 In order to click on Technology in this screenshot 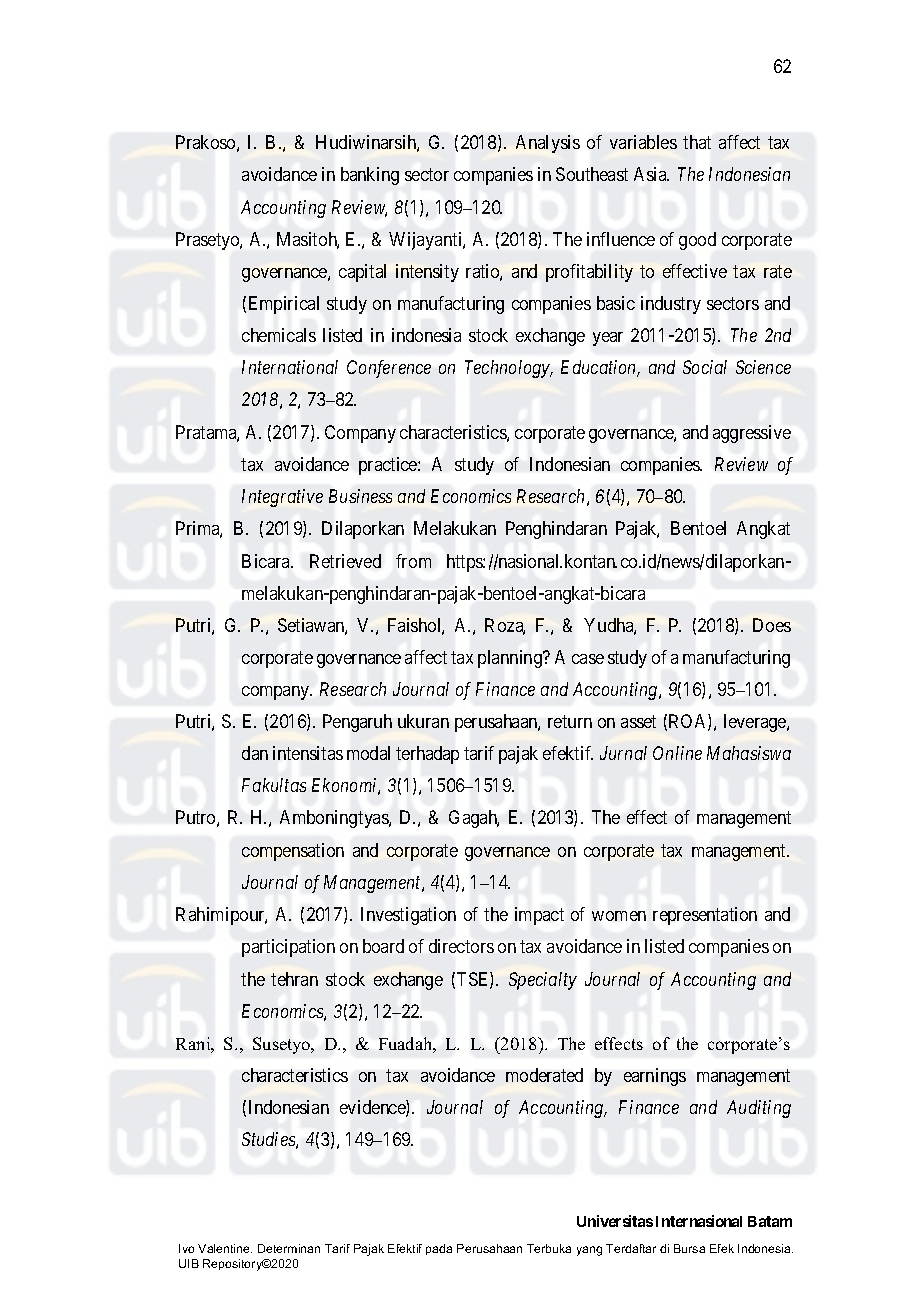, I will do `click(508, 369)`.
